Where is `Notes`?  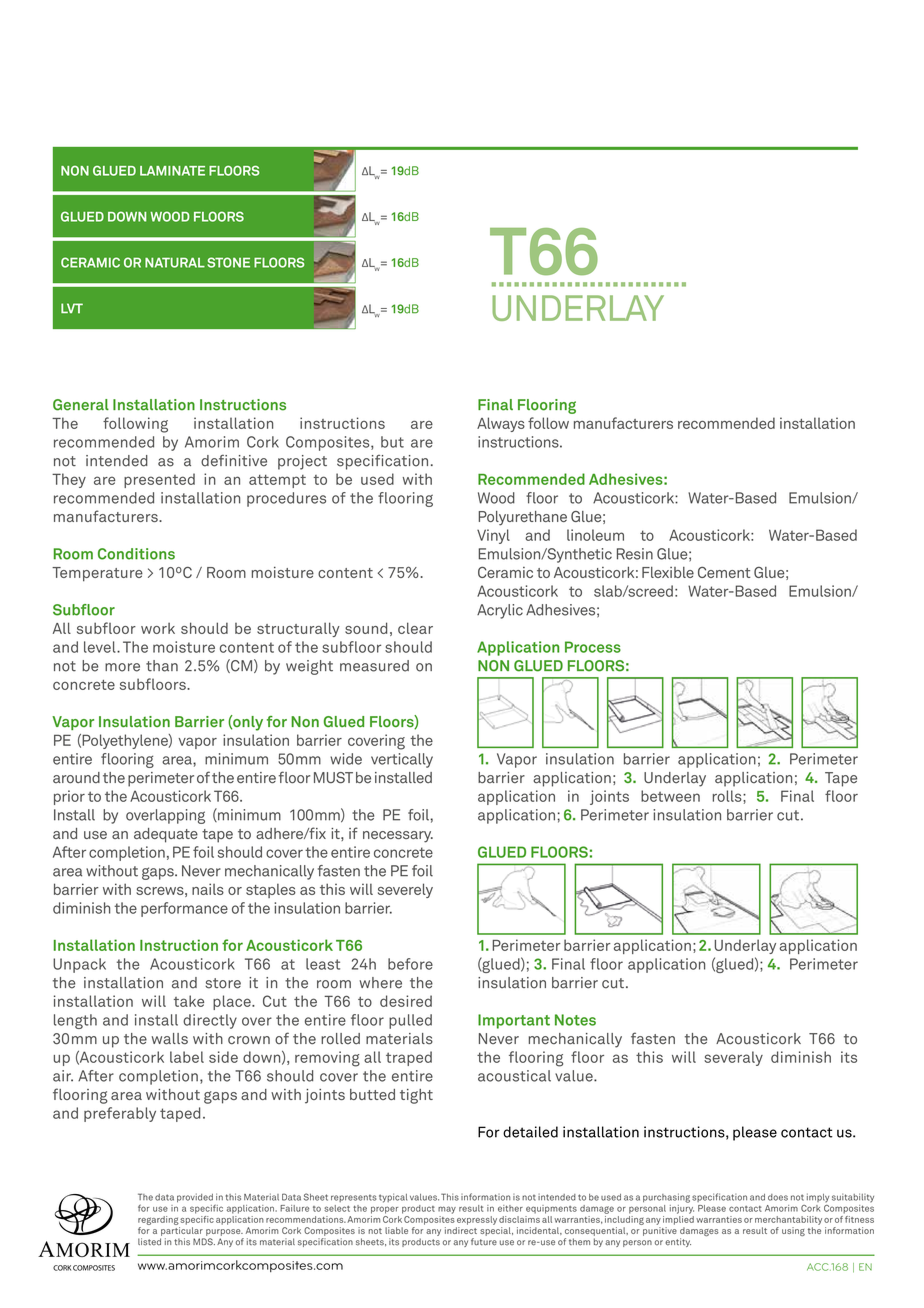 Notes is located at coordinates (575, 1020).
